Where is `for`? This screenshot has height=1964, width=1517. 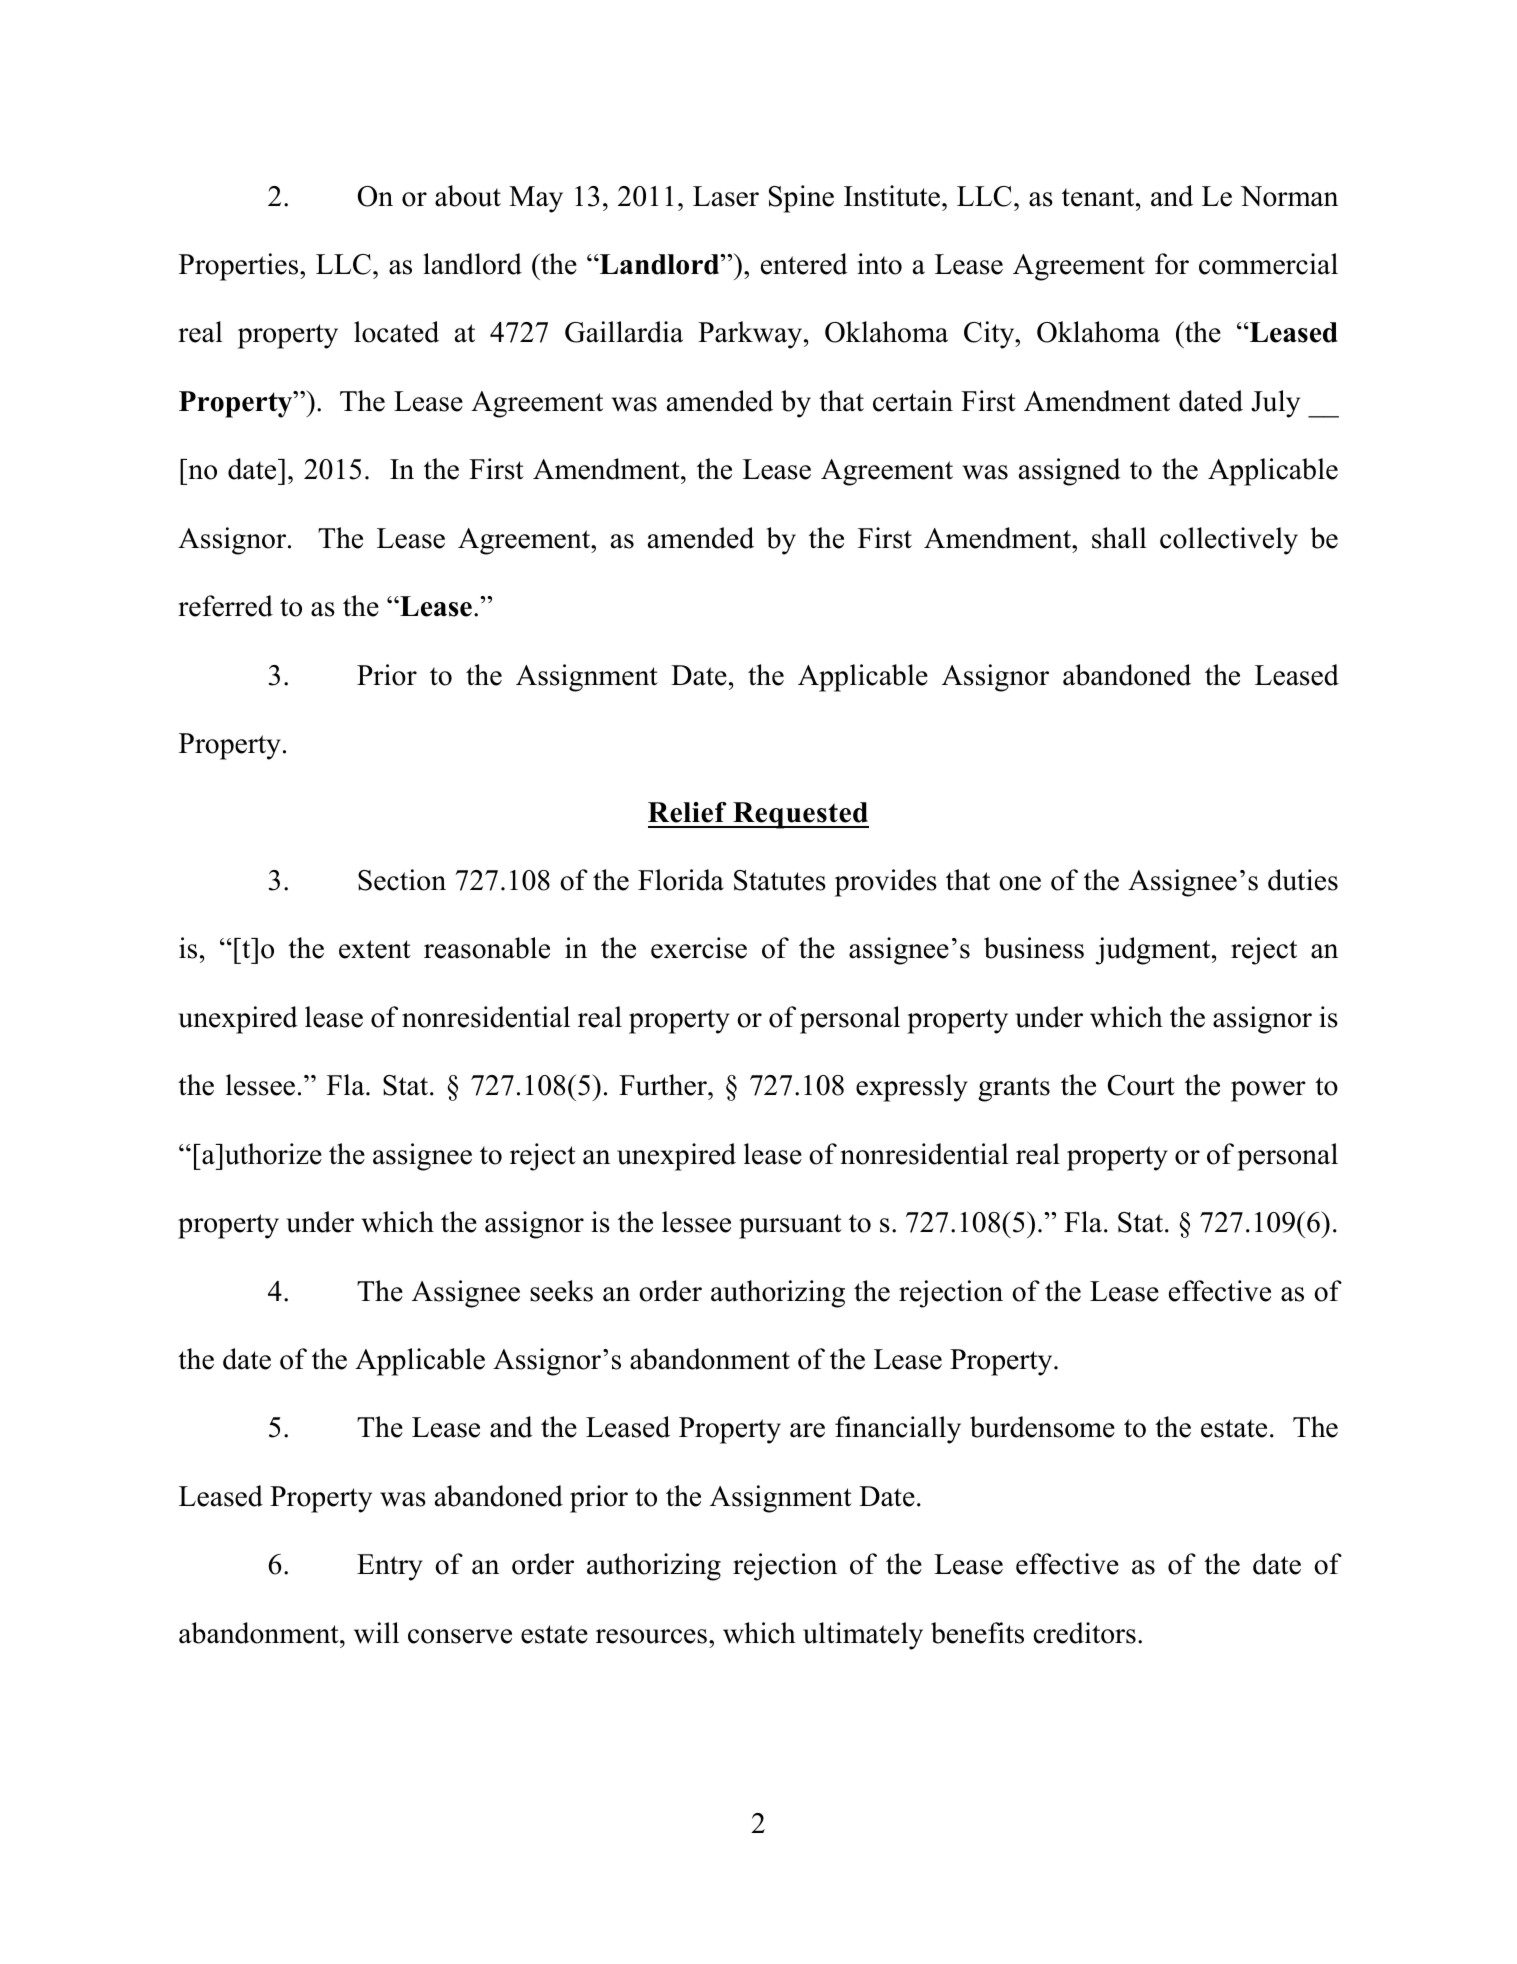
for is located at coordinates (1172, 264).
